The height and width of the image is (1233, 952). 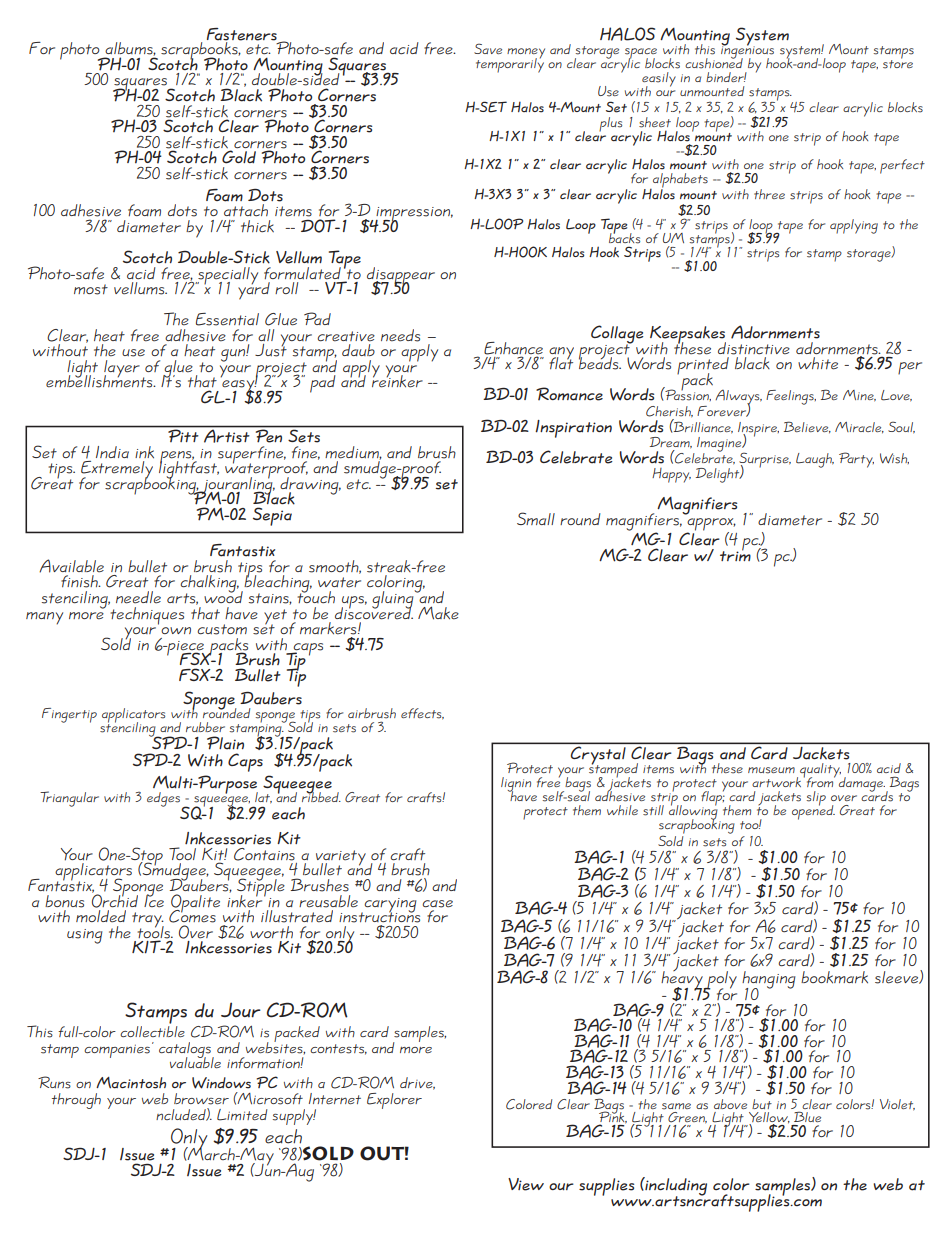 What do you see at coordinates (526, 1184) in the image?
I see `View` at bounding box center [526, 1184].
